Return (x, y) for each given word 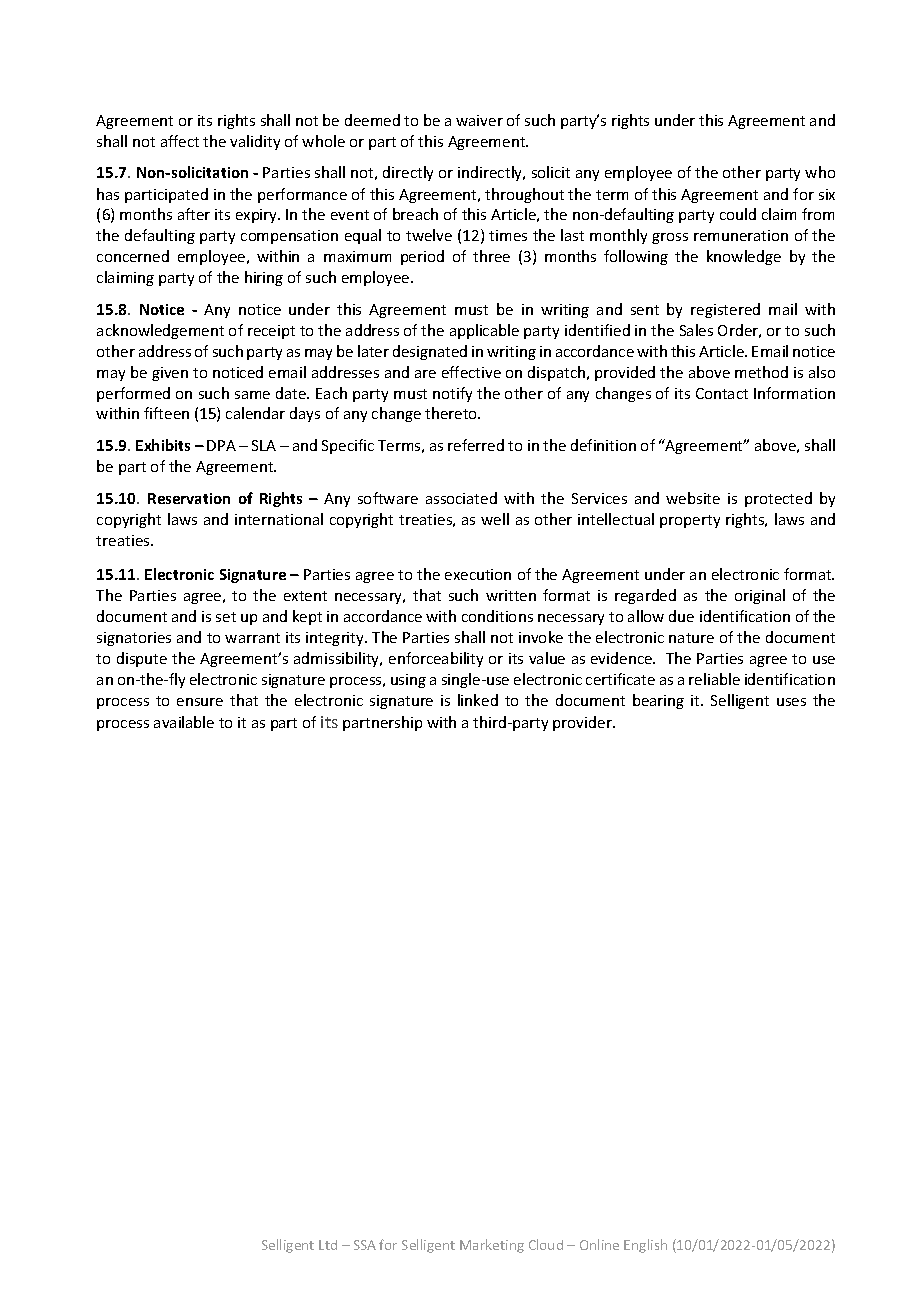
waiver (479, 120)
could (738, 214)
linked (478, 700)
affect (180, 141)
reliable (714, 679)
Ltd (328, 1245)
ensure (200, 702)
